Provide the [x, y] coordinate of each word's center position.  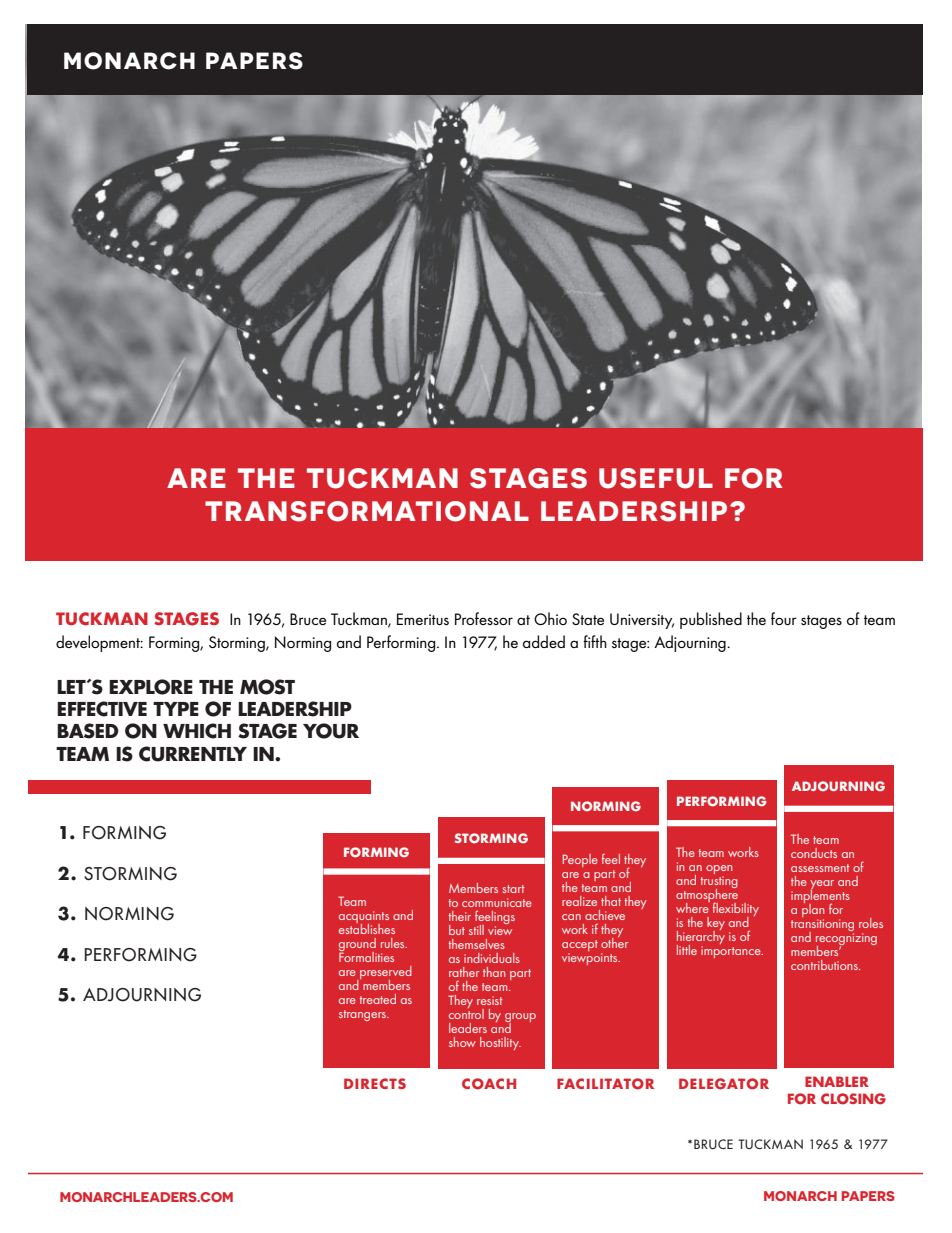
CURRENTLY [193, 754]
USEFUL [656, 478]
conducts [814, 853]
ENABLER [837, 1081]
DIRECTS [375, 1083]
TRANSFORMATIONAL [367, 511]
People [580, 860]
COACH [489, 1084]
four [784, 618]
